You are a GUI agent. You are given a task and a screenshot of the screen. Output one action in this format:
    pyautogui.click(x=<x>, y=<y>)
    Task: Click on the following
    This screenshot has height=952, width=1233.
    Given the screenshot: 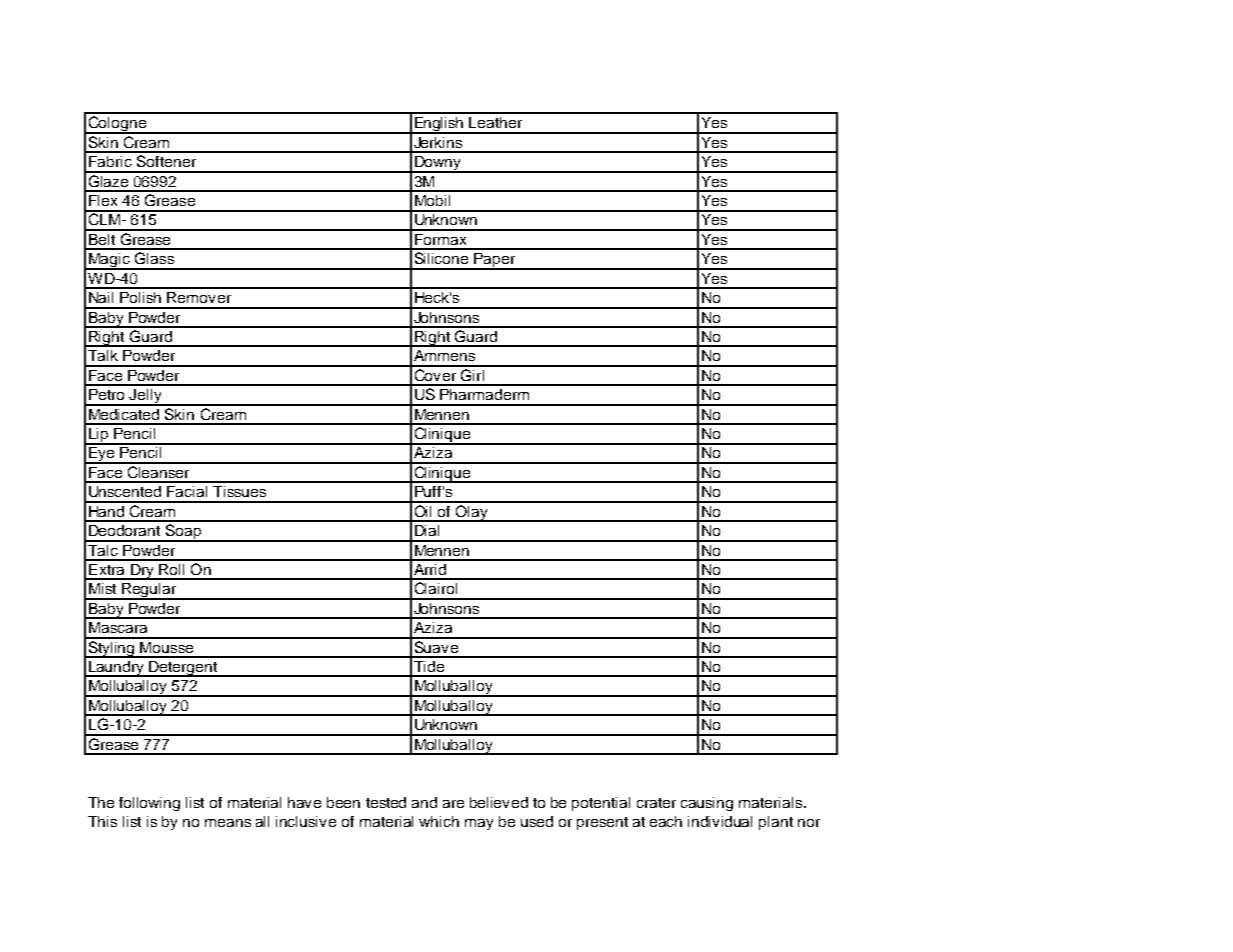 What is the action you would take?
    pyautogui.click(x=149, y=804)
